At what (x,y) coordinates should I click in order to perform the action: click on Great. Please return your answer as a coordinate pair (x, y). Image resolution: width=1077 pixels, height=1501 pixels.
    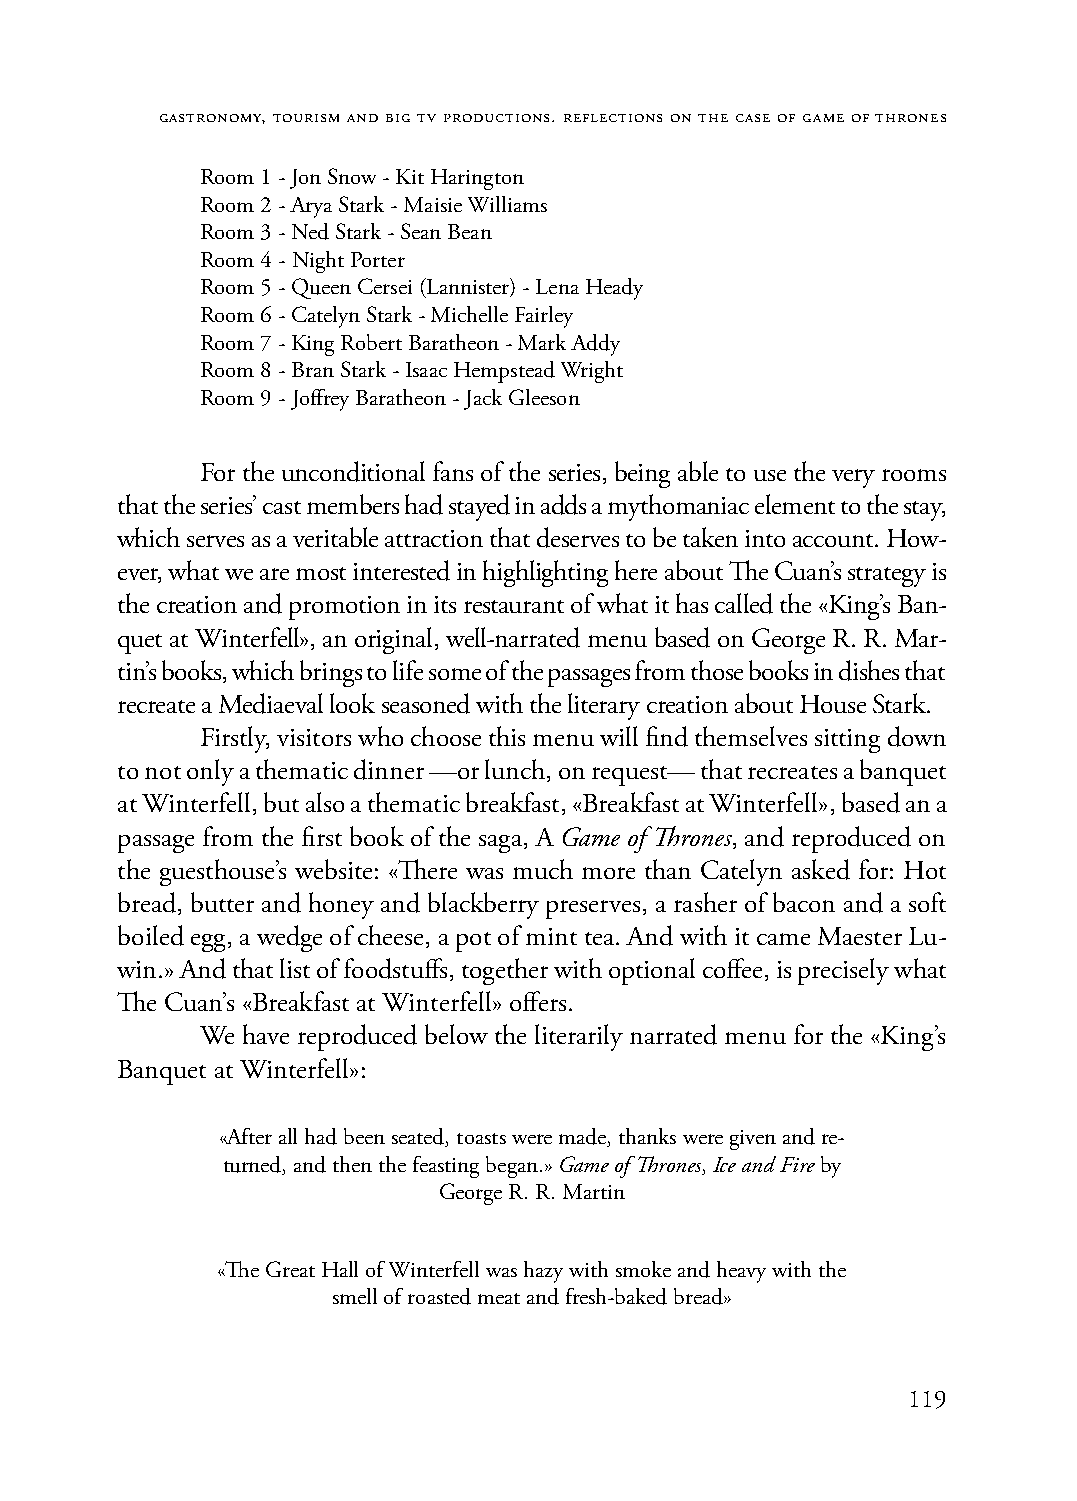
    Looking at the image, I should click on (290, 1269).
